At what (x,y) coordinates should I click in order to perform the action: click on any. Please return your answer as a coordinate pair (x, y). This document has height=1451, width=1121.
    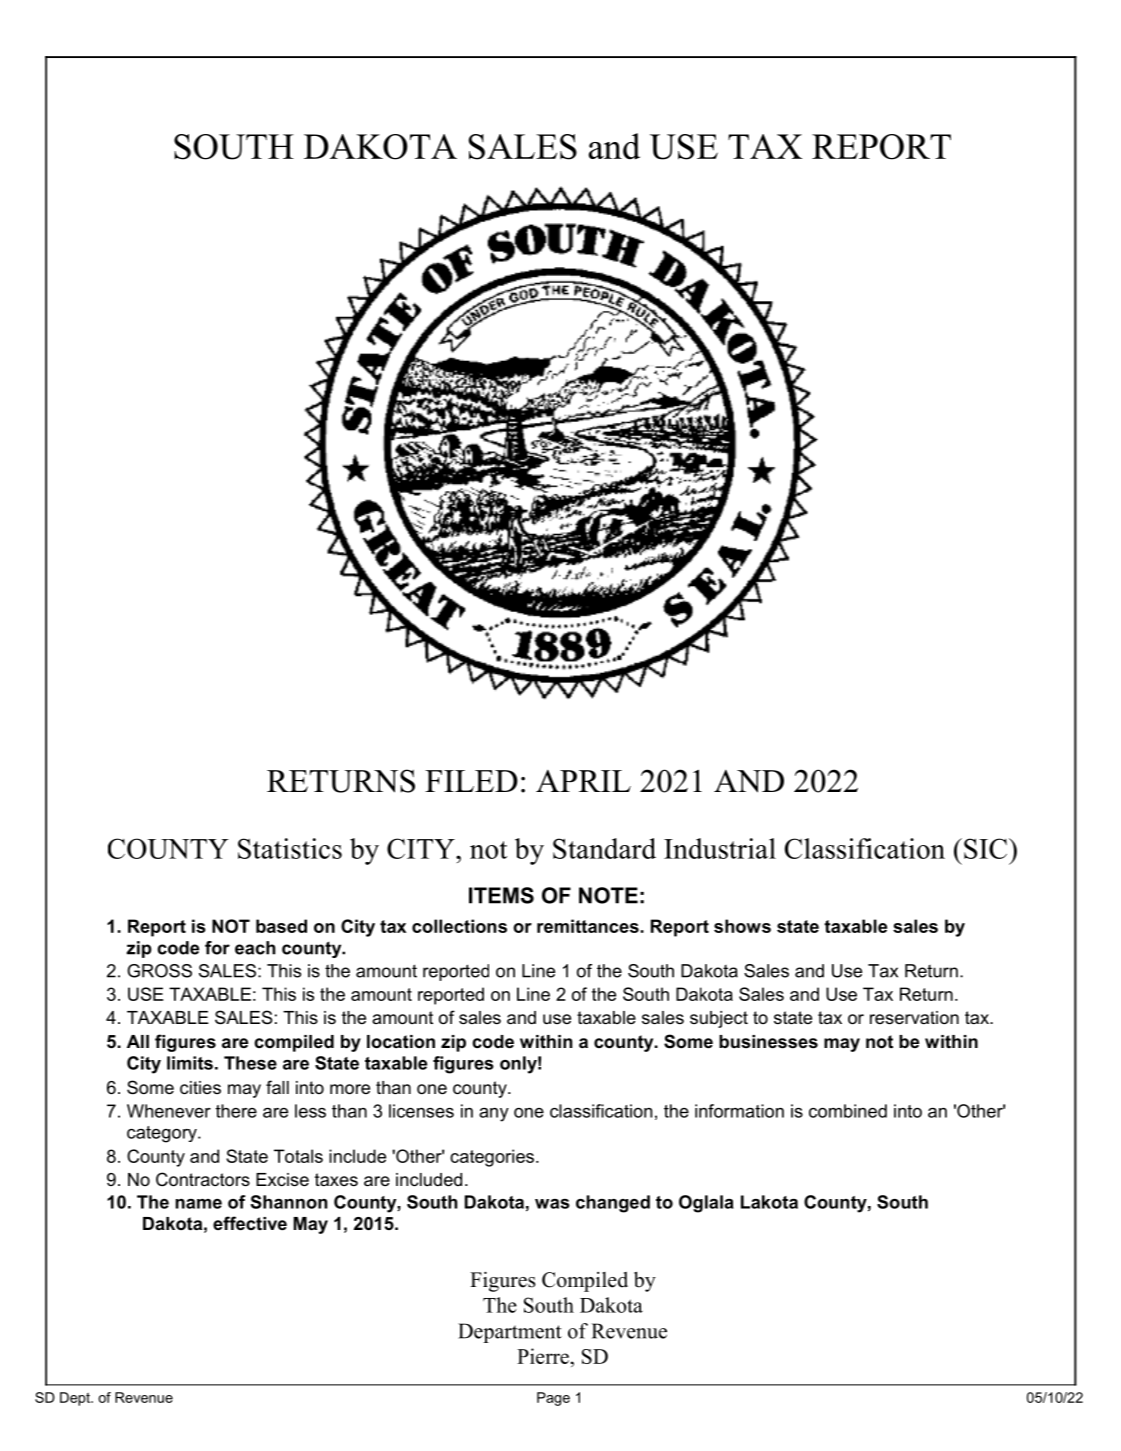
    Looking at the image, I should click on (494, 1115).
